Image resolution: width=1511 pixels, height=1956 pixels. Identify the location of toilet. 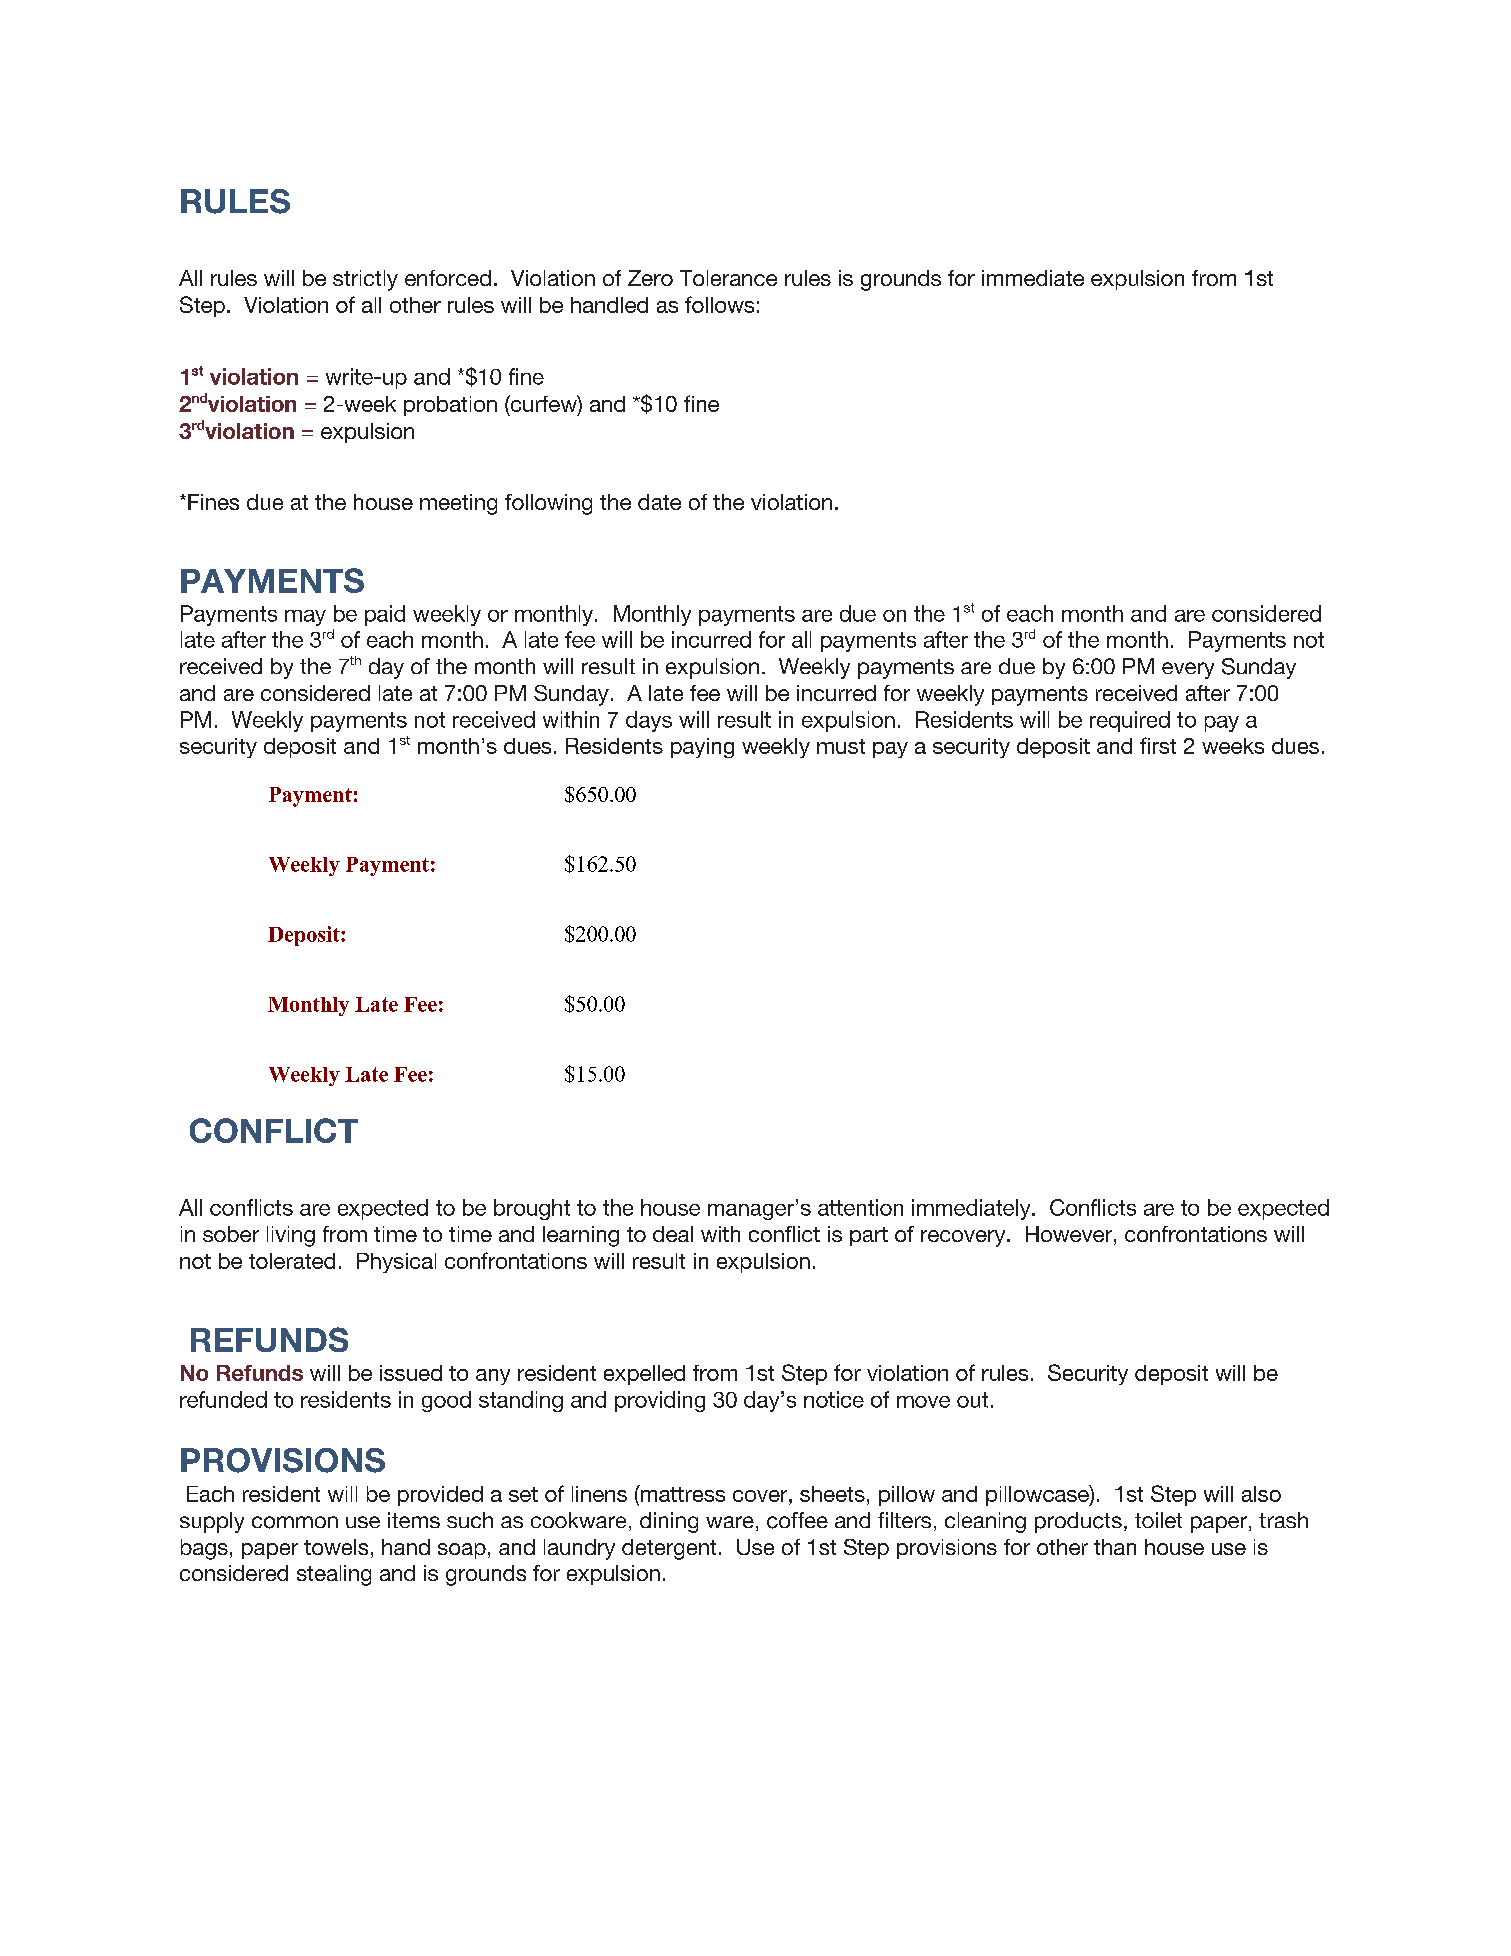
(1158, 1520).
